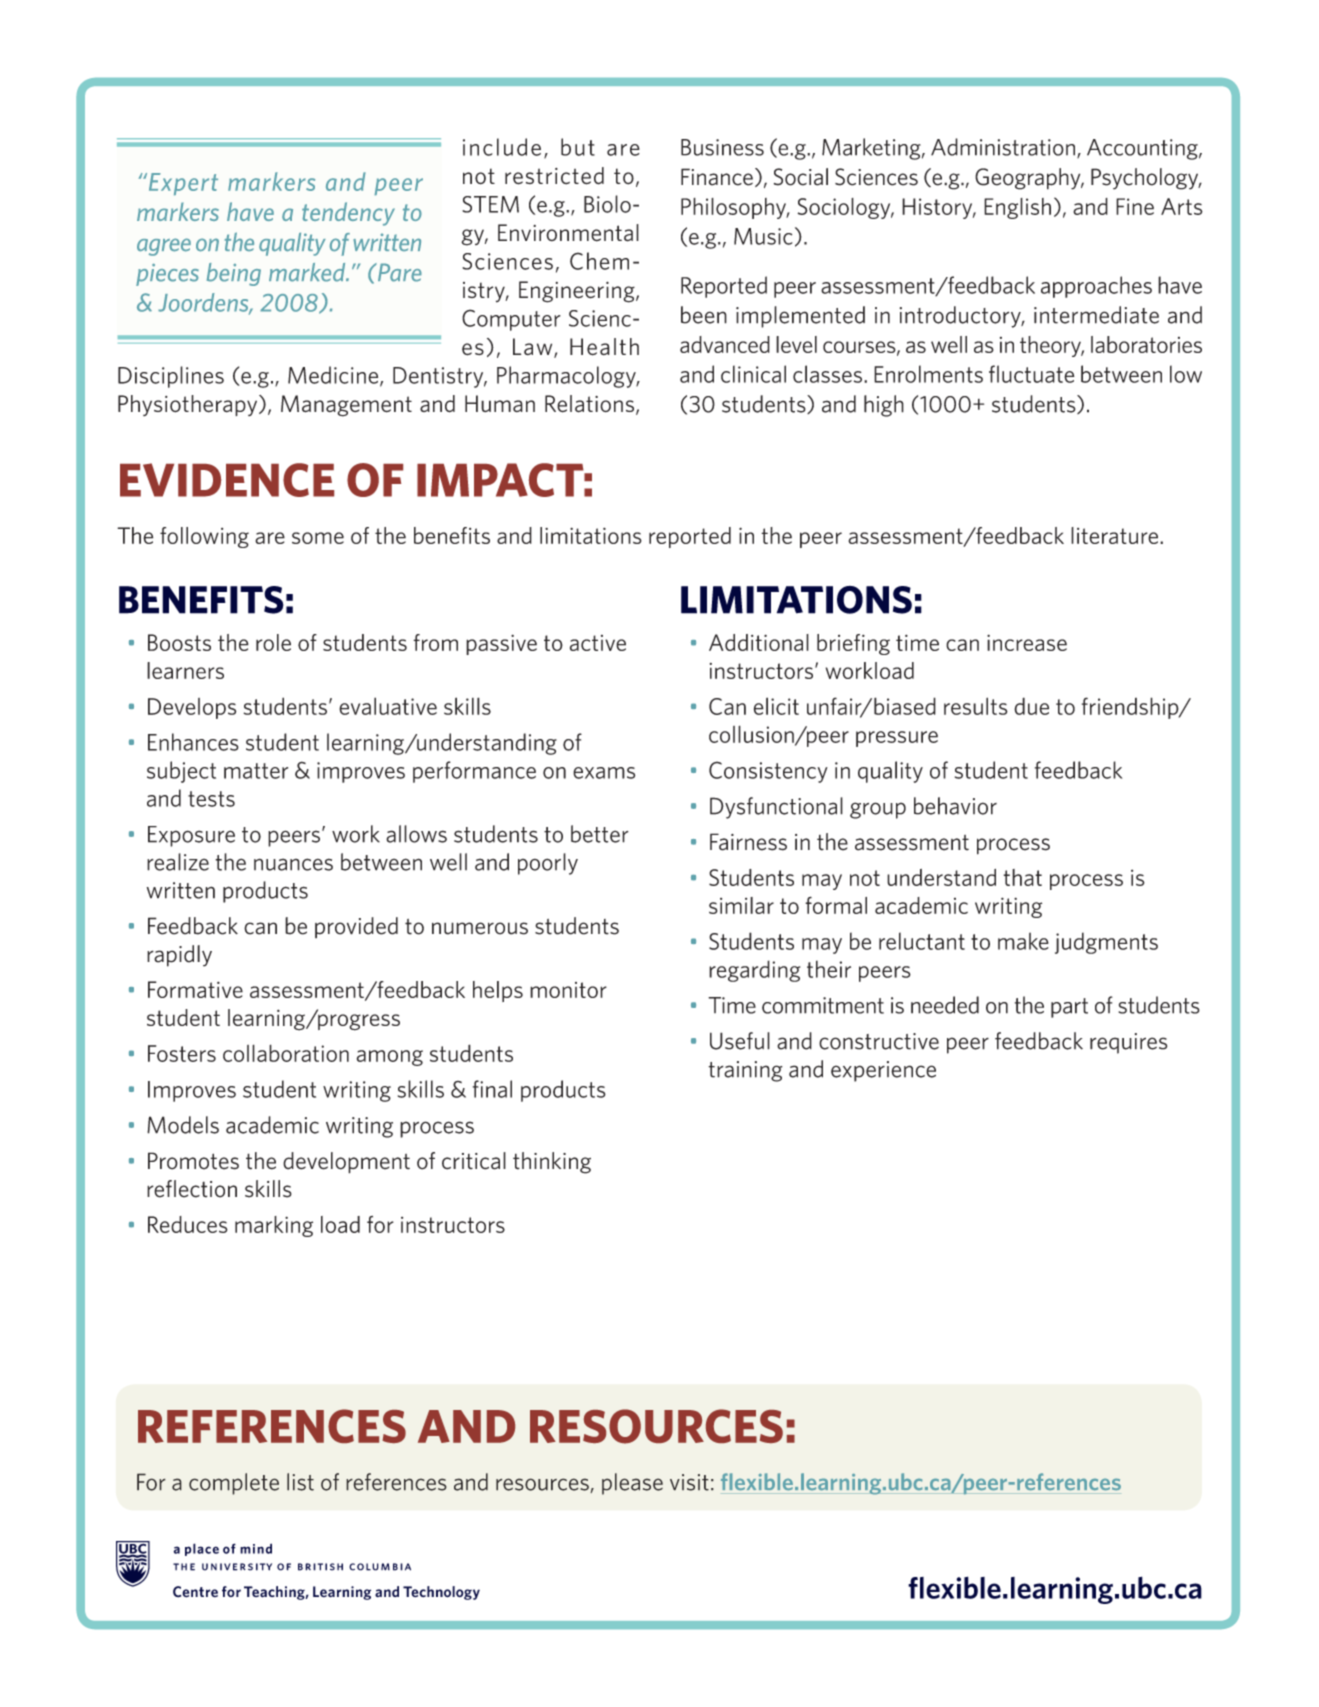 The width and height of the screenshot is (1319, 1707). What do you see at coordinates (346, 1163) in the screenshot?
I see `development` at bounding box center [346, 1163].
